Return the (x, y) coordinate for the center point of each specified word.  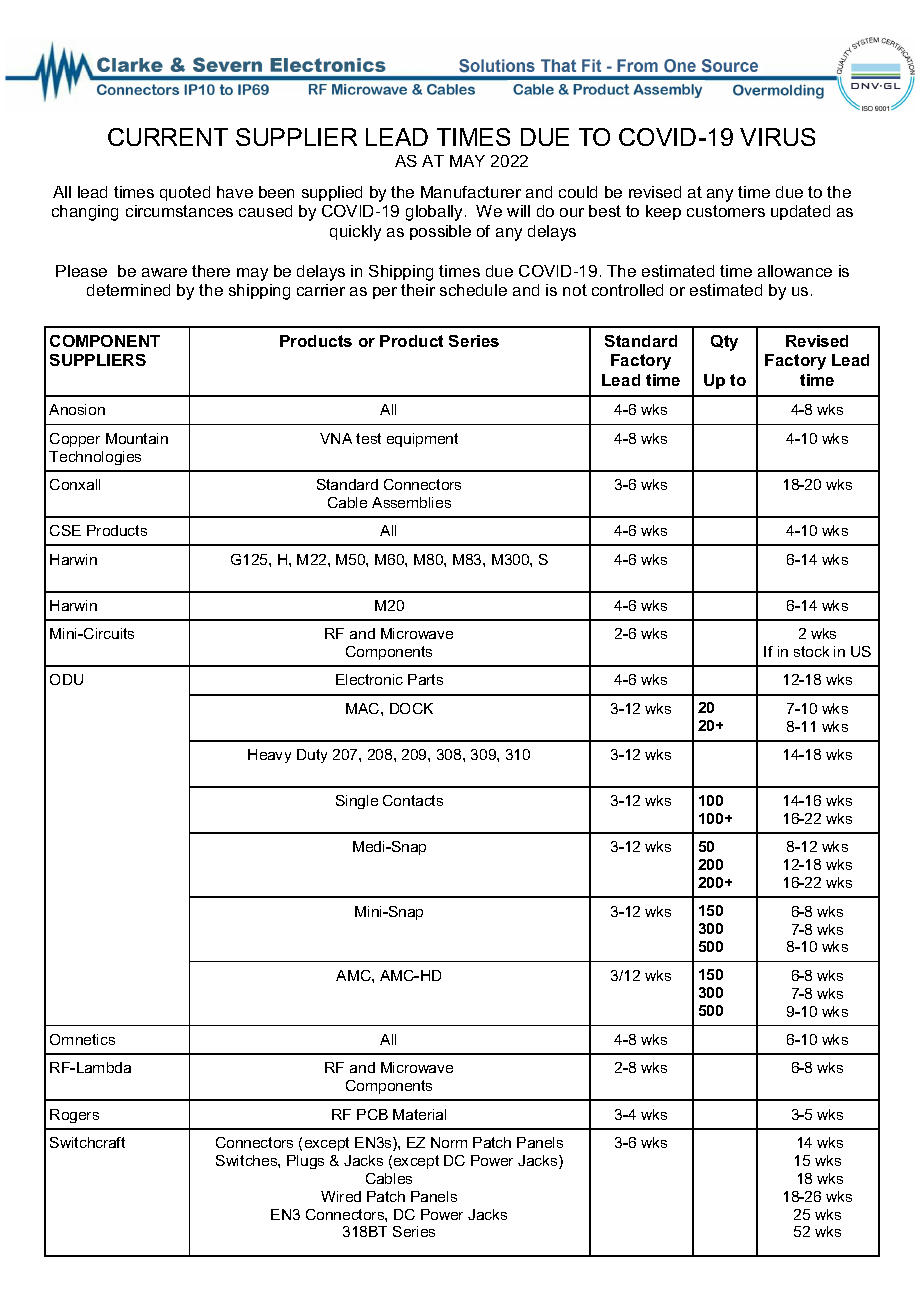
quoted (185, 193)
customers (726, 211)
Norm (449, 1142)
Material (419, 1114)
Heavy (269, 756)
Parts (425, 679)
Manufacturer (471, 192)
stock (811, 651)
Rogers (74, 1116)
